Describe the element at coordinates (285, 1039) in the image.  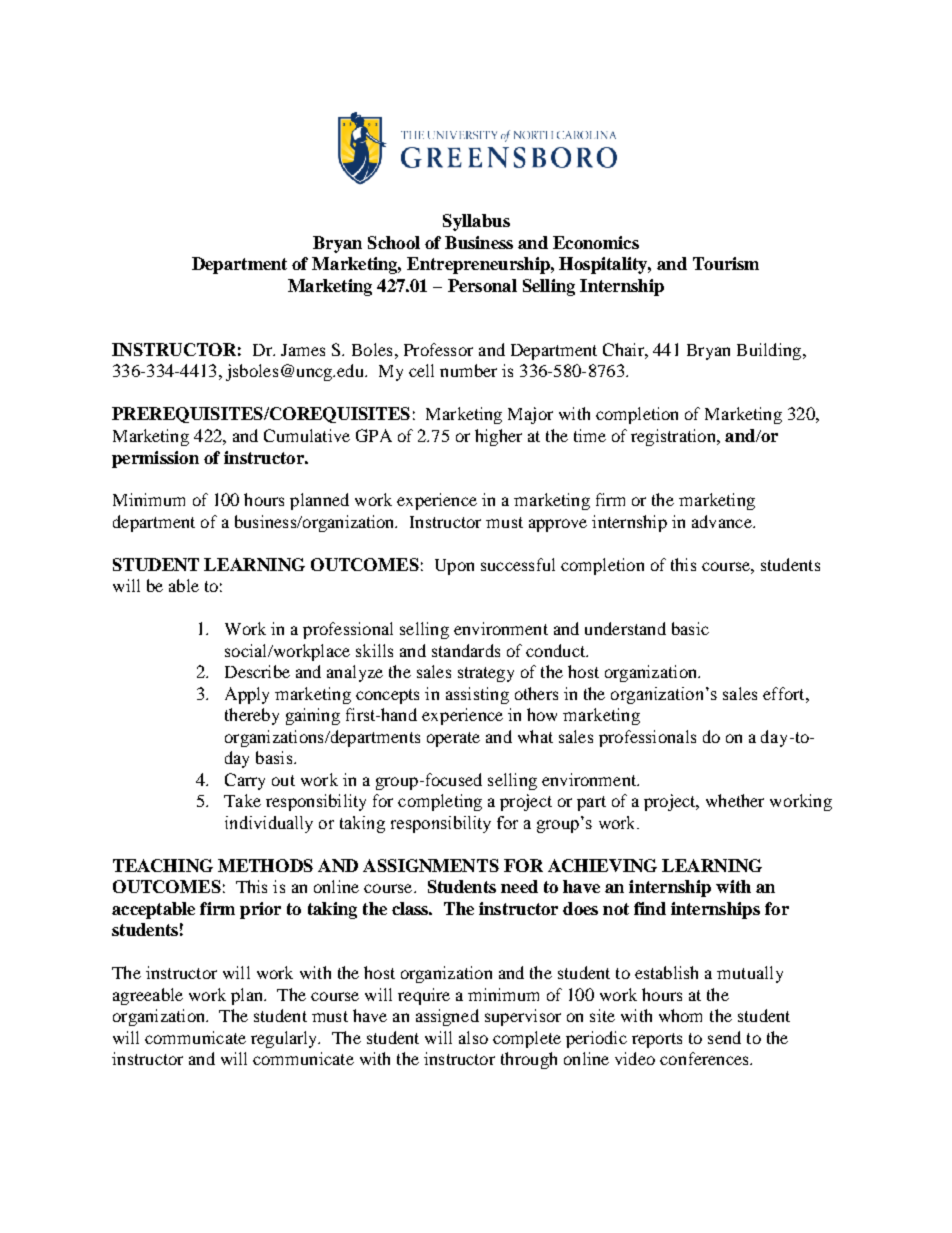
I see `regularly` at that location.
